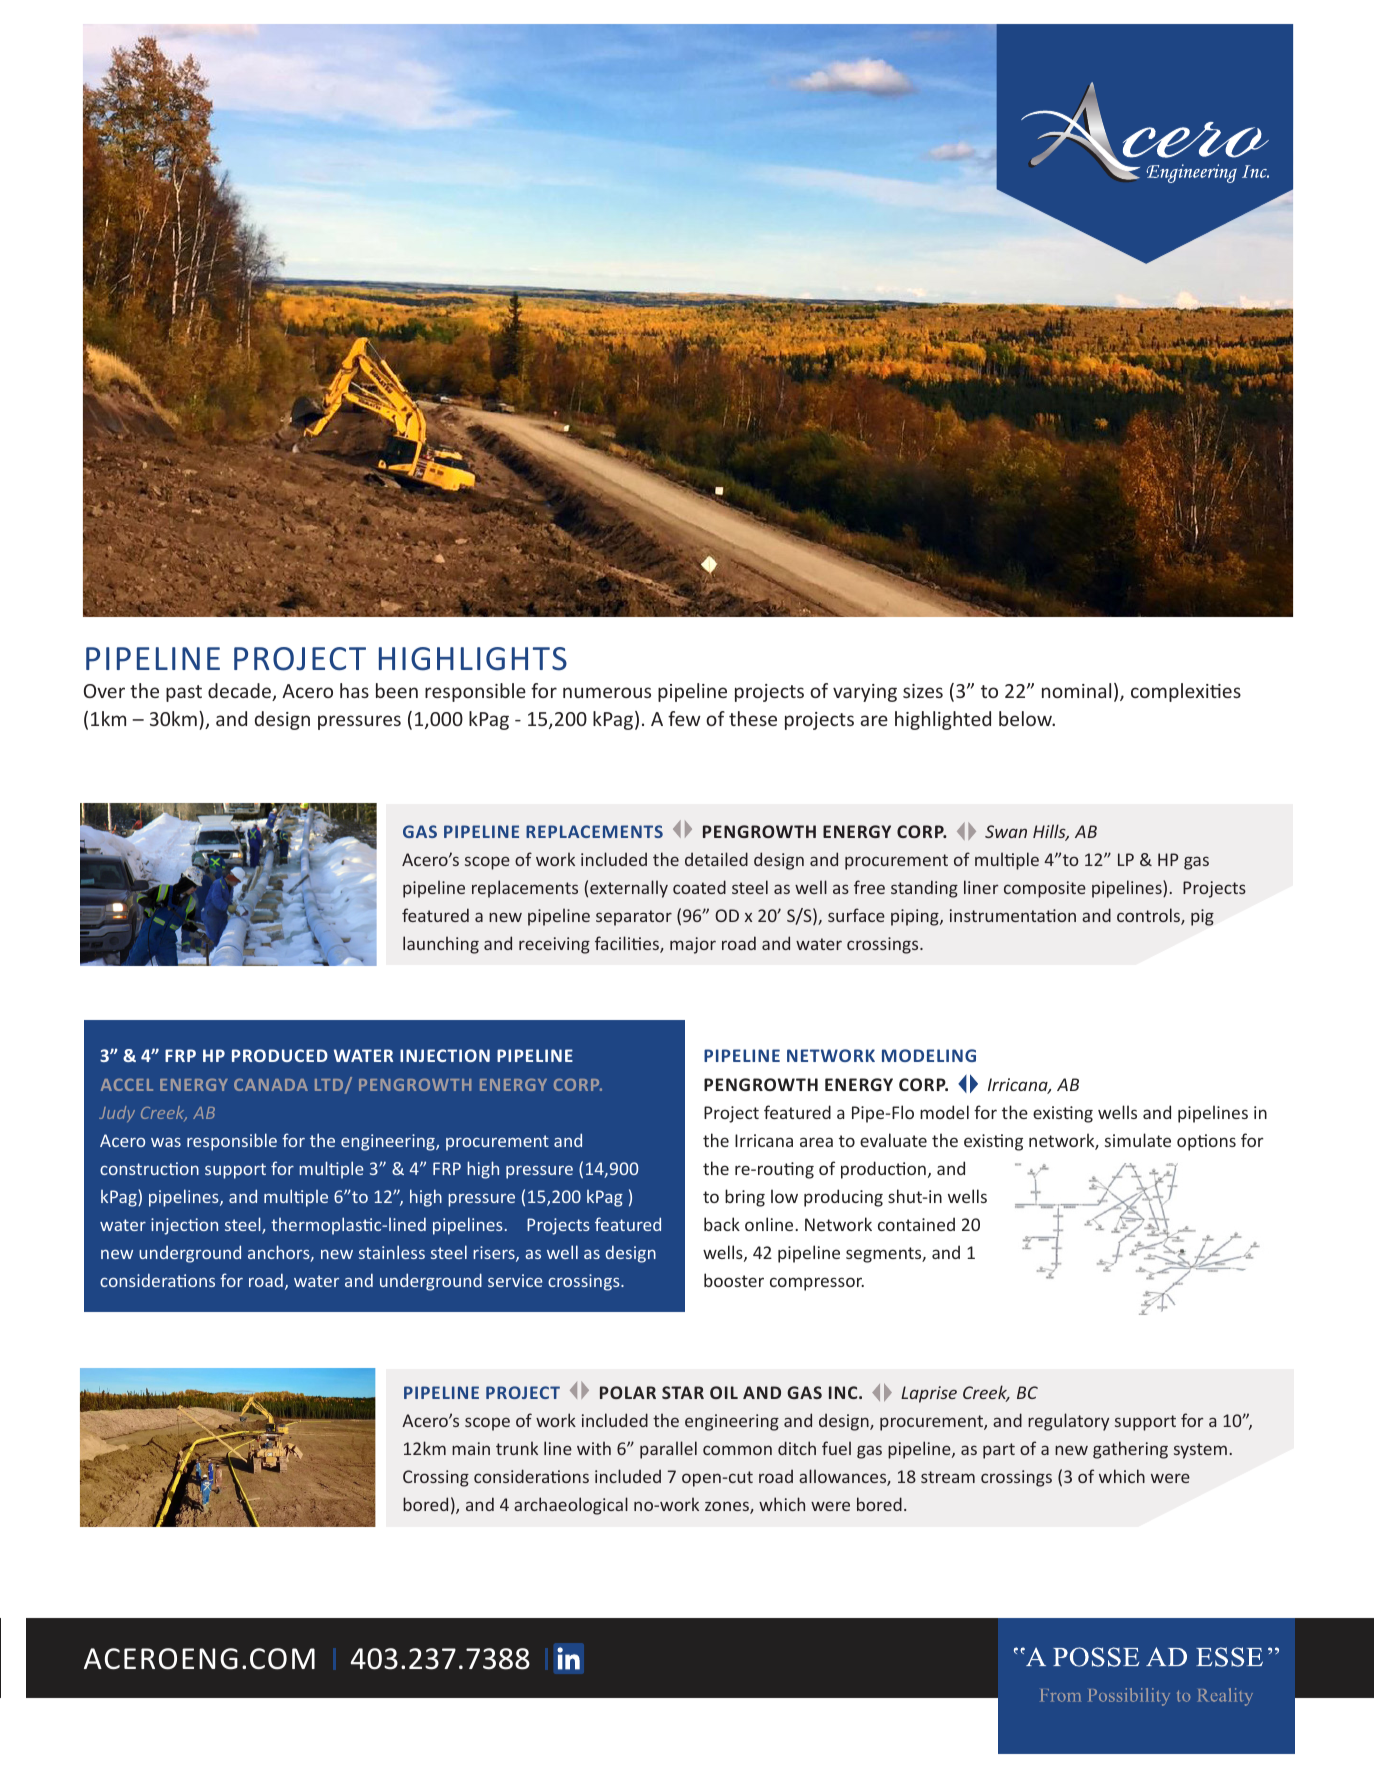  Describe the element at coordinates (271, 1085) in the image. I see `CANADA` at that location.
